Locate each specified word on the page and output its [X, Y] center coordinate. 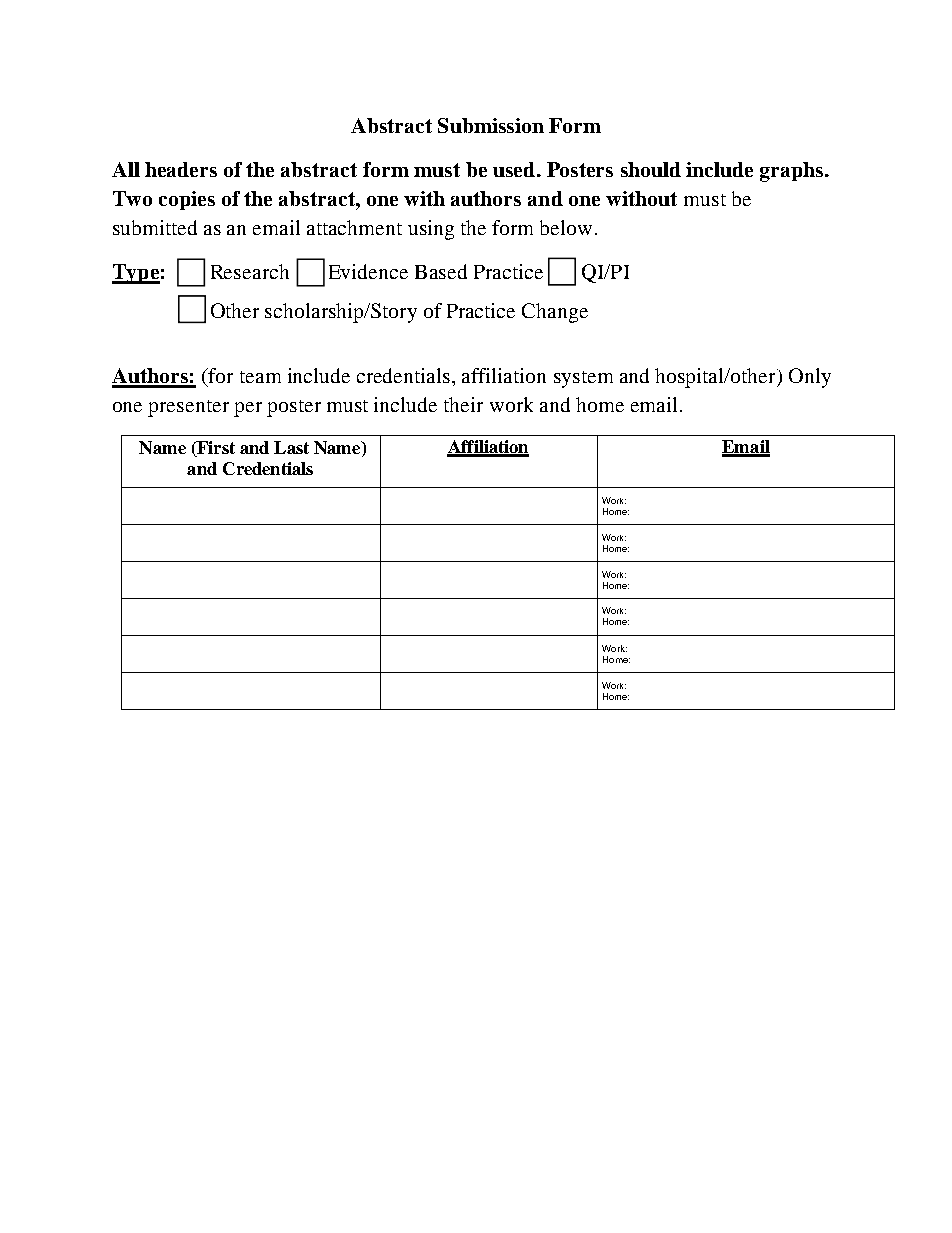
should [651, 169]
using [431, 230]
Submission [491, 125]
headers [181, 169]
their [463, 404]
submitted [155, 227]
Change [555, 313]
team [260, 377]
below [566, 227]
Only [810, 378]
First [215, 449]
